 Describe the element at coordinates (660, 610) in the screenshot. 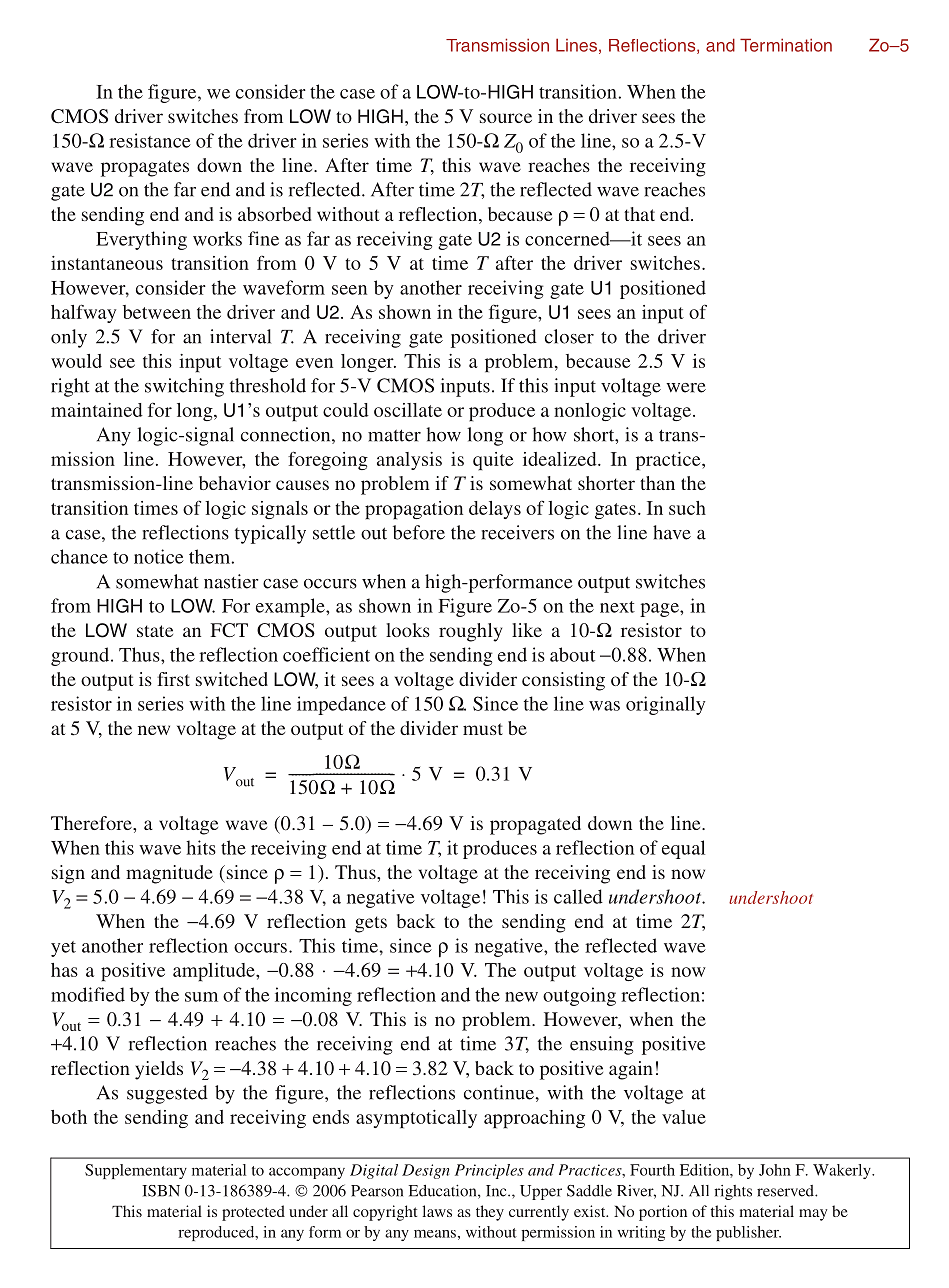

I see `page` at that location.
